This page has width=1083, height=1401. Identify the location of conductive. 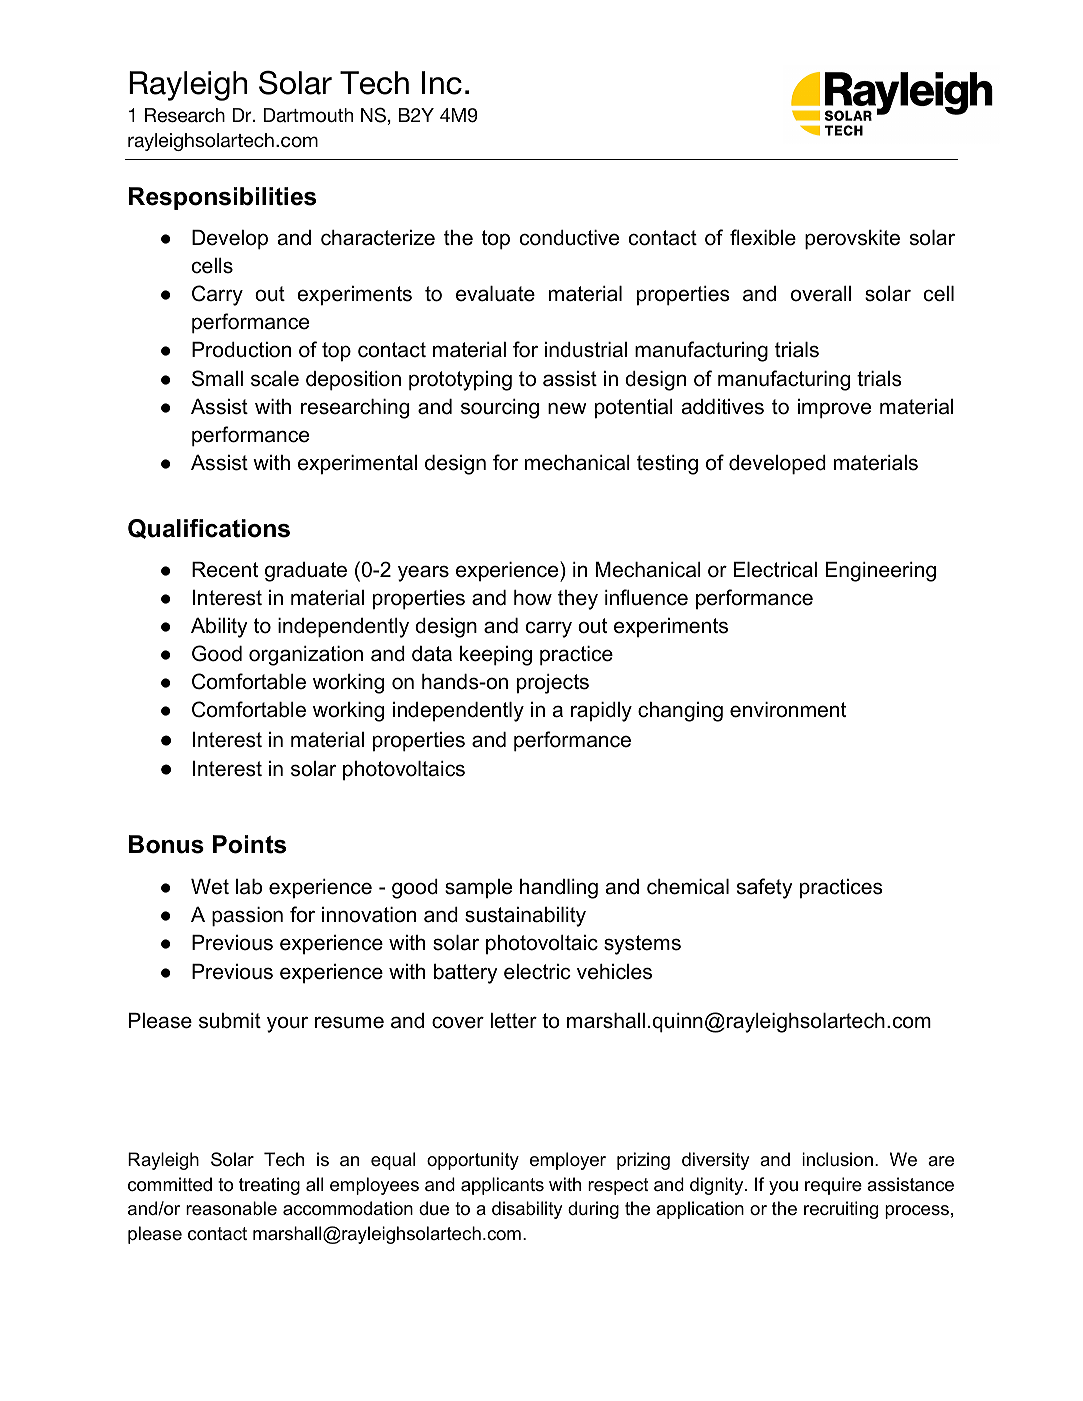
(569, 238).
